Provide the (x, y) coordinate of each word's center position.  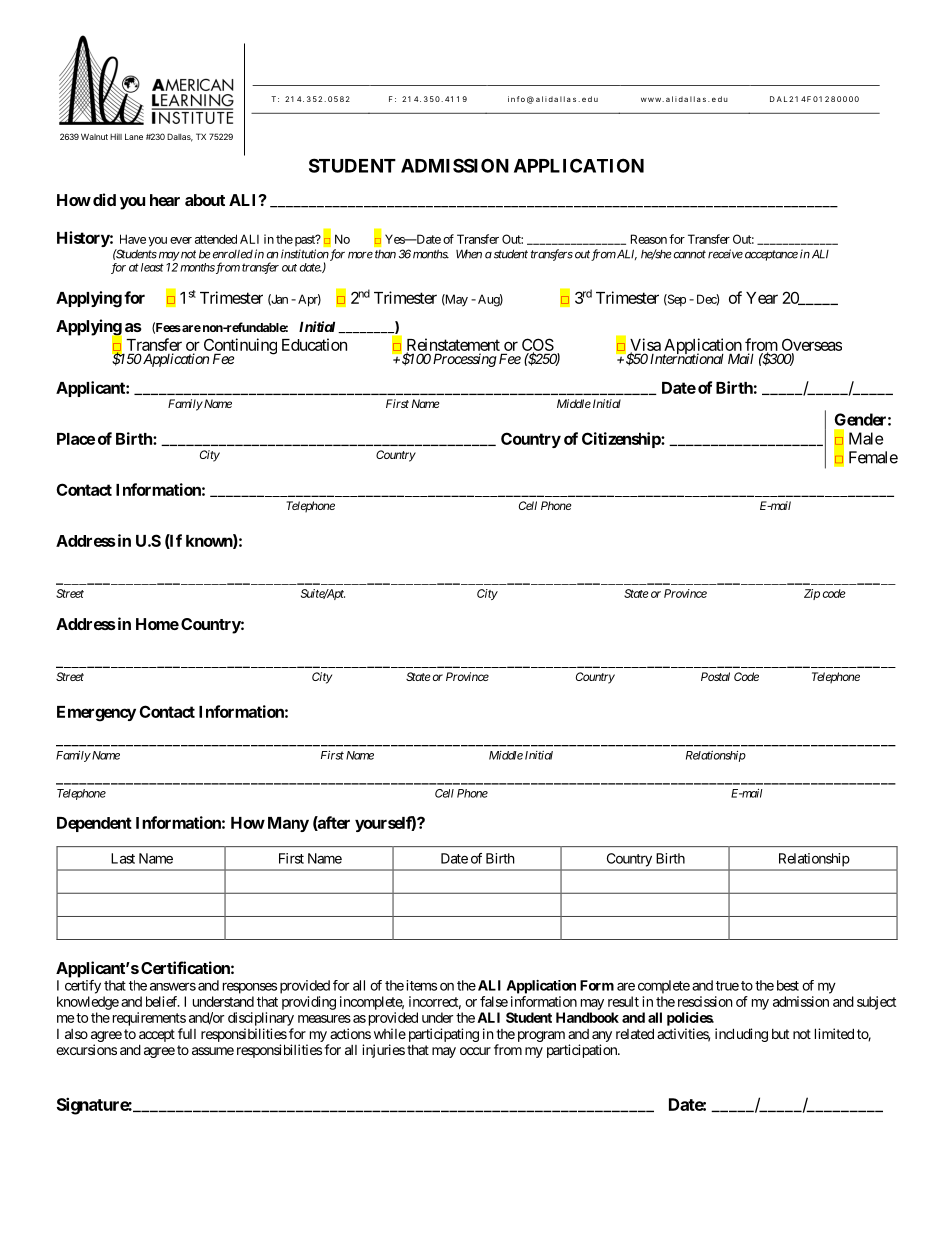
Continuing (239, 347)
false (494, 1001)
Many (288, 824)
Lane (134, 136)
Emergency (96, 714)
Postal (715, 676)
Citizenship (622, 440)
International (687, 358)
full (187, 1033)
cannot (688, 254)
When (469, 254)
